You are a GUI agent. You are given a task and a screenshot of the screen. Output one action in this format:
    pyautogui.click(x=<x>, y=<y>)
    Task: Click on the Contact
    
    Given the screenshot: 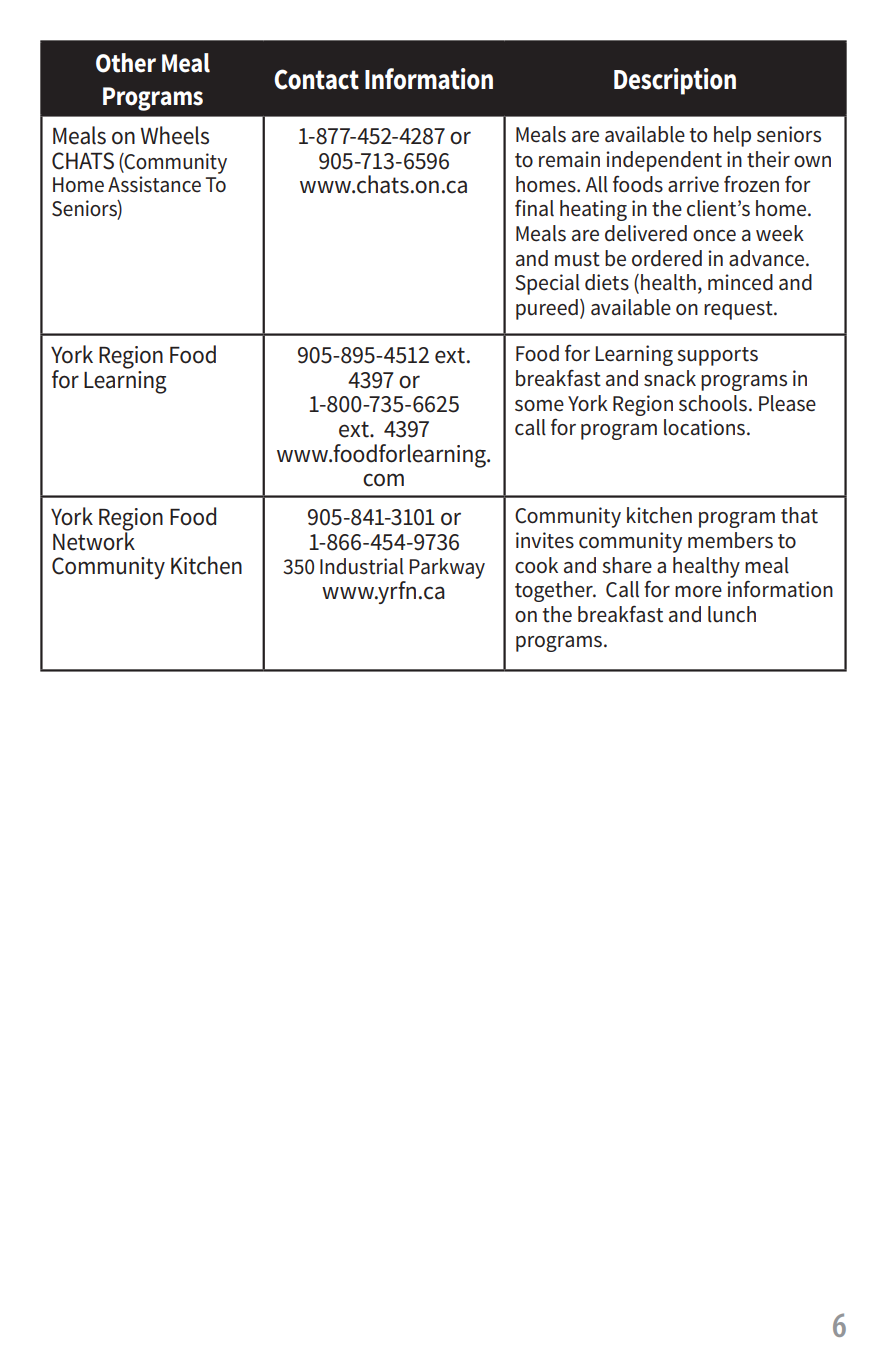 What is the action you would take?
    pyautogui.click(x=316, y=79)
